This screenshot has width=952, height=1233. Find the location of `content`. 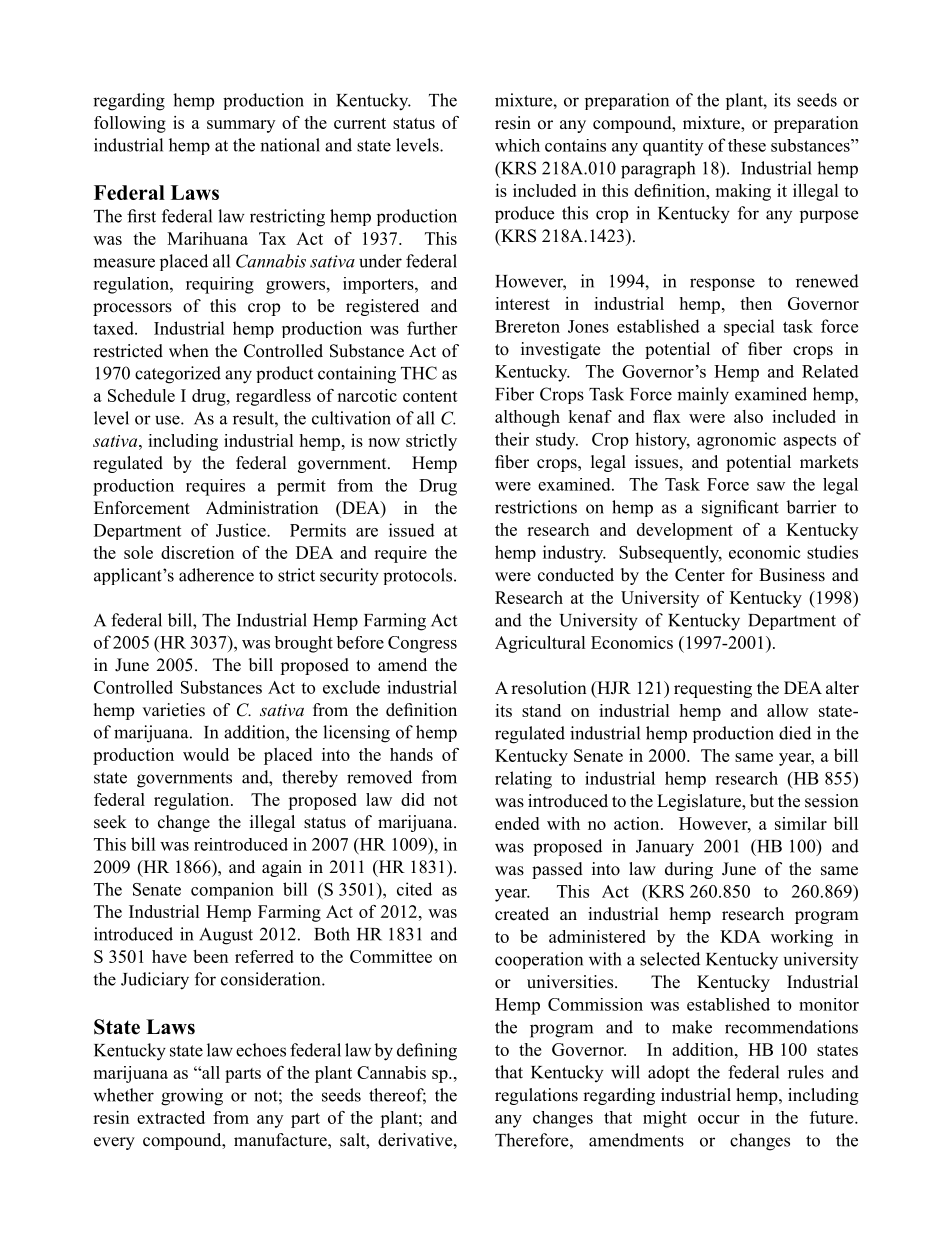

content is located at coordinates (430, 396).
